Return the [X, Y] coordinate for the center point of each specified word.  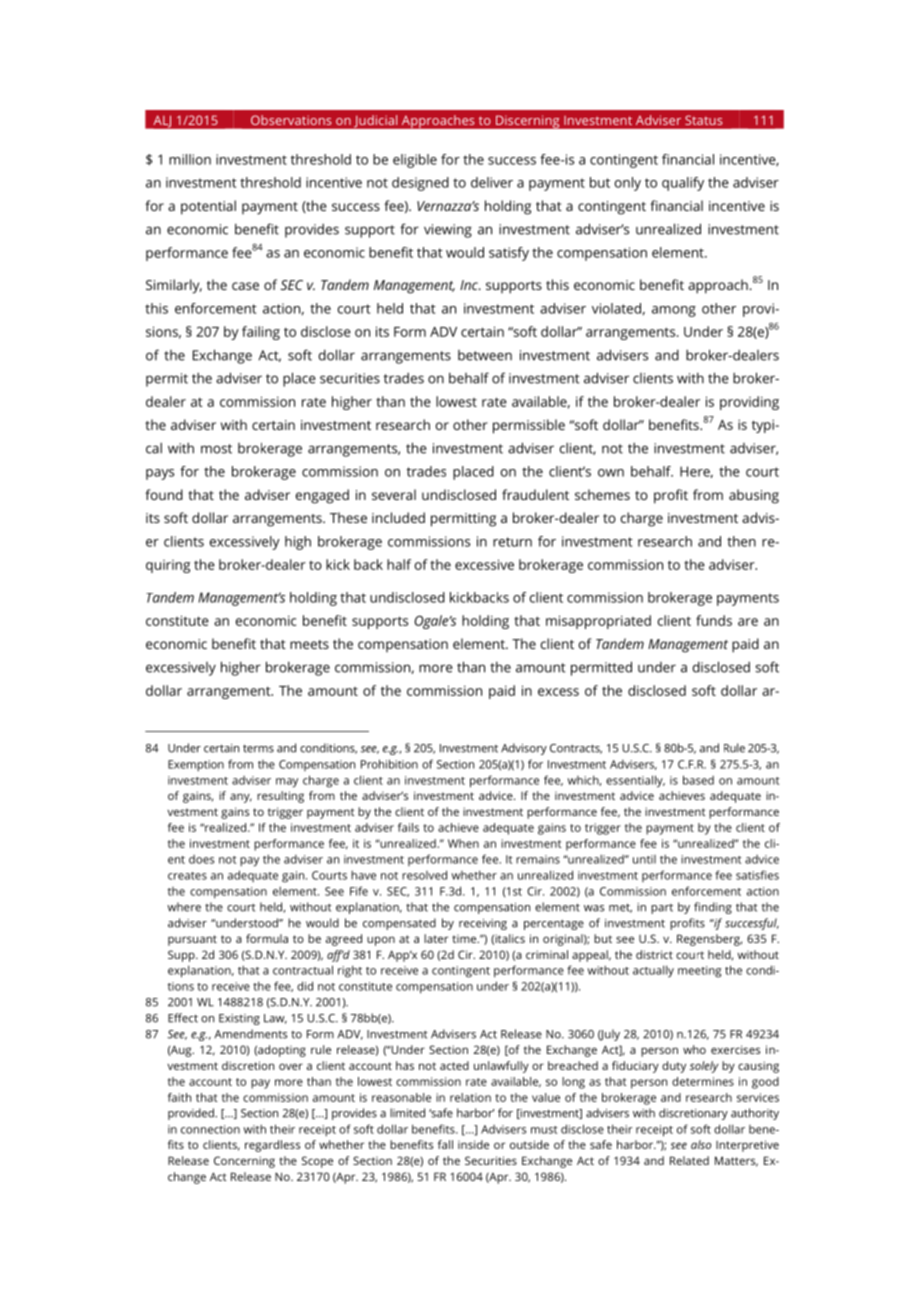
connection [210, 1129]
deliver [492, 182]
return [512, 542]
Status [704, 120]
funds [714, 620]
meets [309, 644]
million [190, 159]
